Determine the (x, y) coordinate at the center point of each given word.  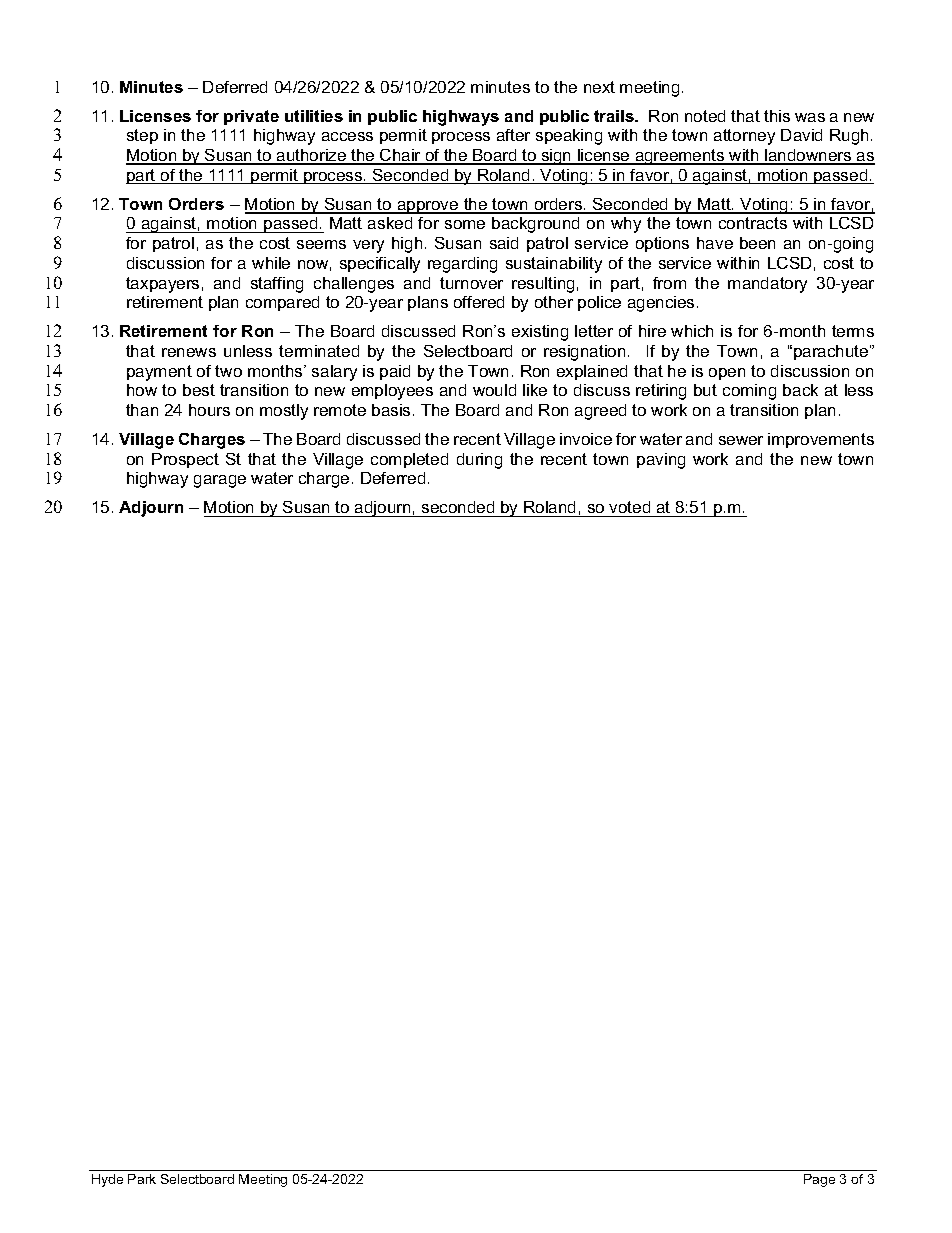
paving (661, 461)
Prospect (185, 460)
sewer (741, 440)
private (251, 117)
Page (819, 1180)
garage (220, 481)
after (513, 135)
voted (630, 509)
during (479, 461)
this (777, 116)
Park (142, 1179)
